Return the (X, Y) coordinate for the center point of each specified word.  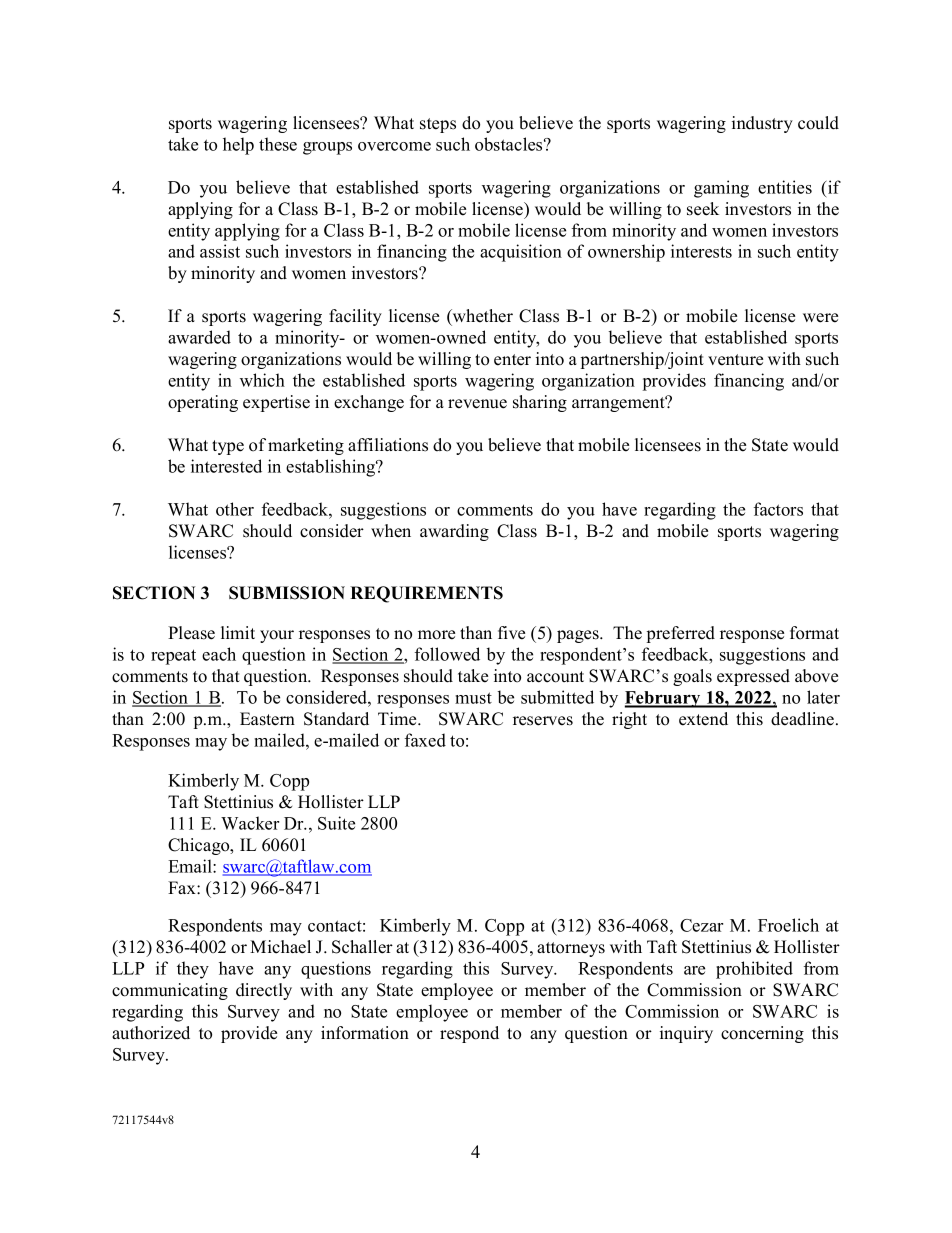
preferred (681, 634)
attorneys (571, 949)
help (238, 146)
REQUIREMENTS (426, 594)
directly (264, 991)
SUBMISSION (287, 593)
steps (438, 125)
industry (762, 124)
